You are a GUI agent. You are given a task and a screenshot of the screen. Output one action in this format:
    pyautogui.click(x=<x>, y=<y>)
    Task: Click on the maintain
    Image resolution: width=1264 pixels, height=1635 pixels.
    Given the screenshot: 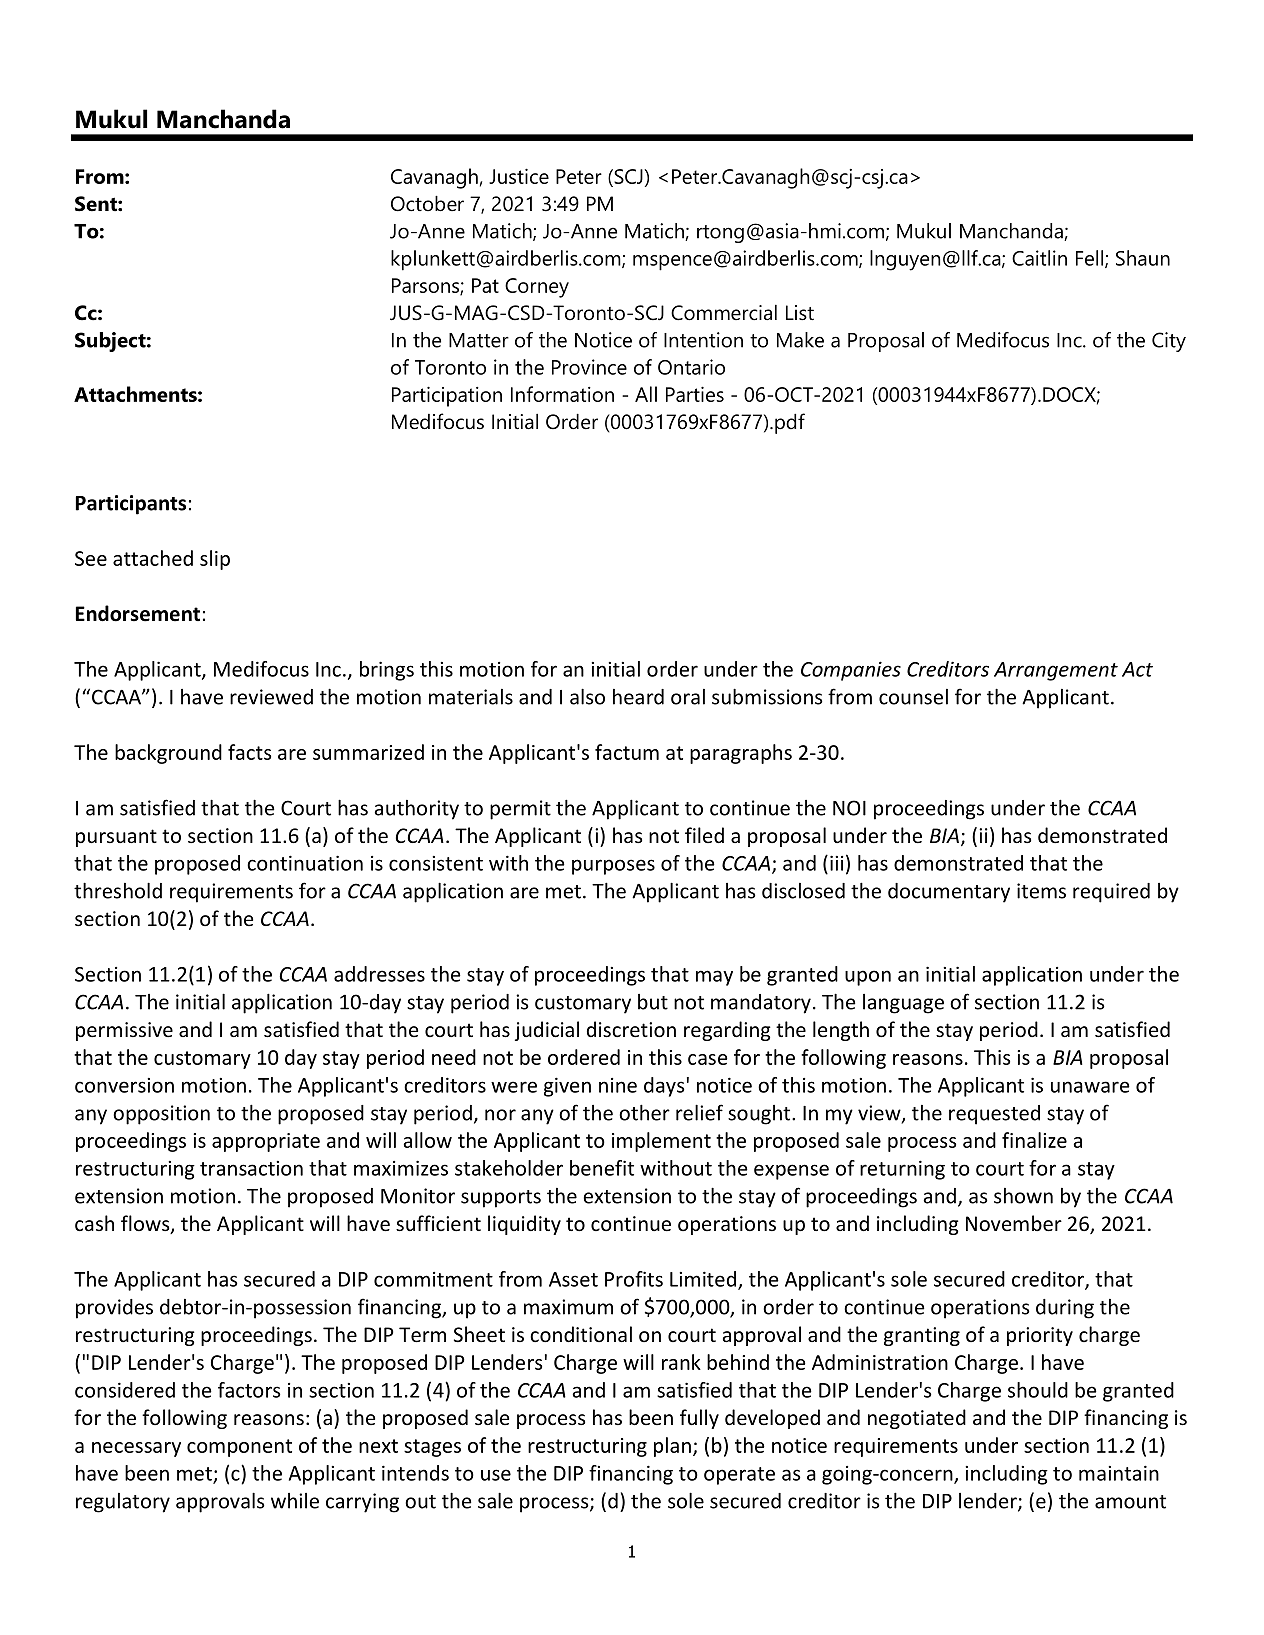 What is the action you would take?
    pyautogui.click(x=1119, y=1473)
